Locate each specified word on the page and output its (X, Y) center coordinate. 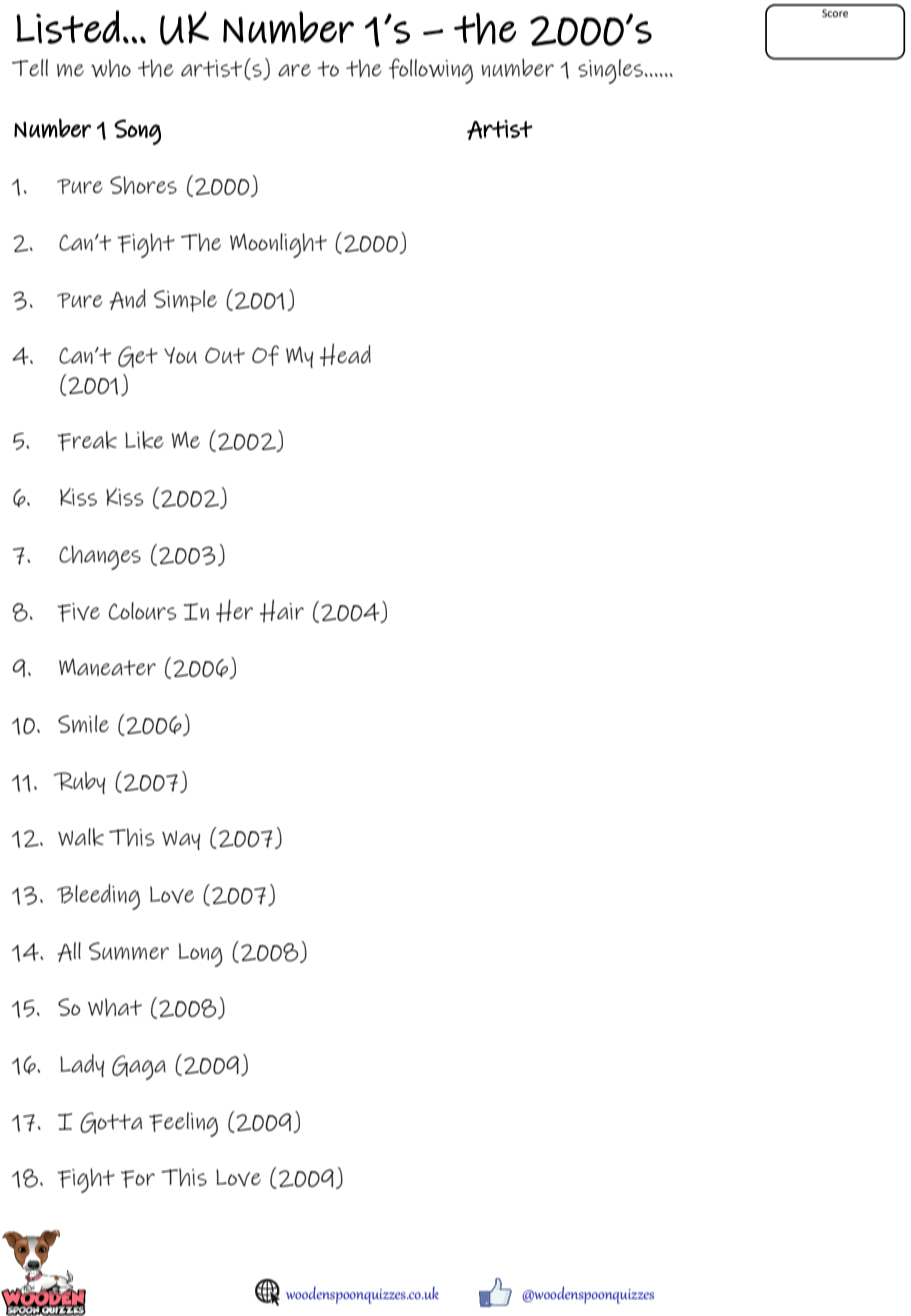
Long (201, 955)
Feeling (183, 1124)
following (431, 71)
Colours (142, 611)
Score (835, 13)
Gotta (111, 1123)
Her (234, 610)
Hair (282, 610)
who (111, 68)
